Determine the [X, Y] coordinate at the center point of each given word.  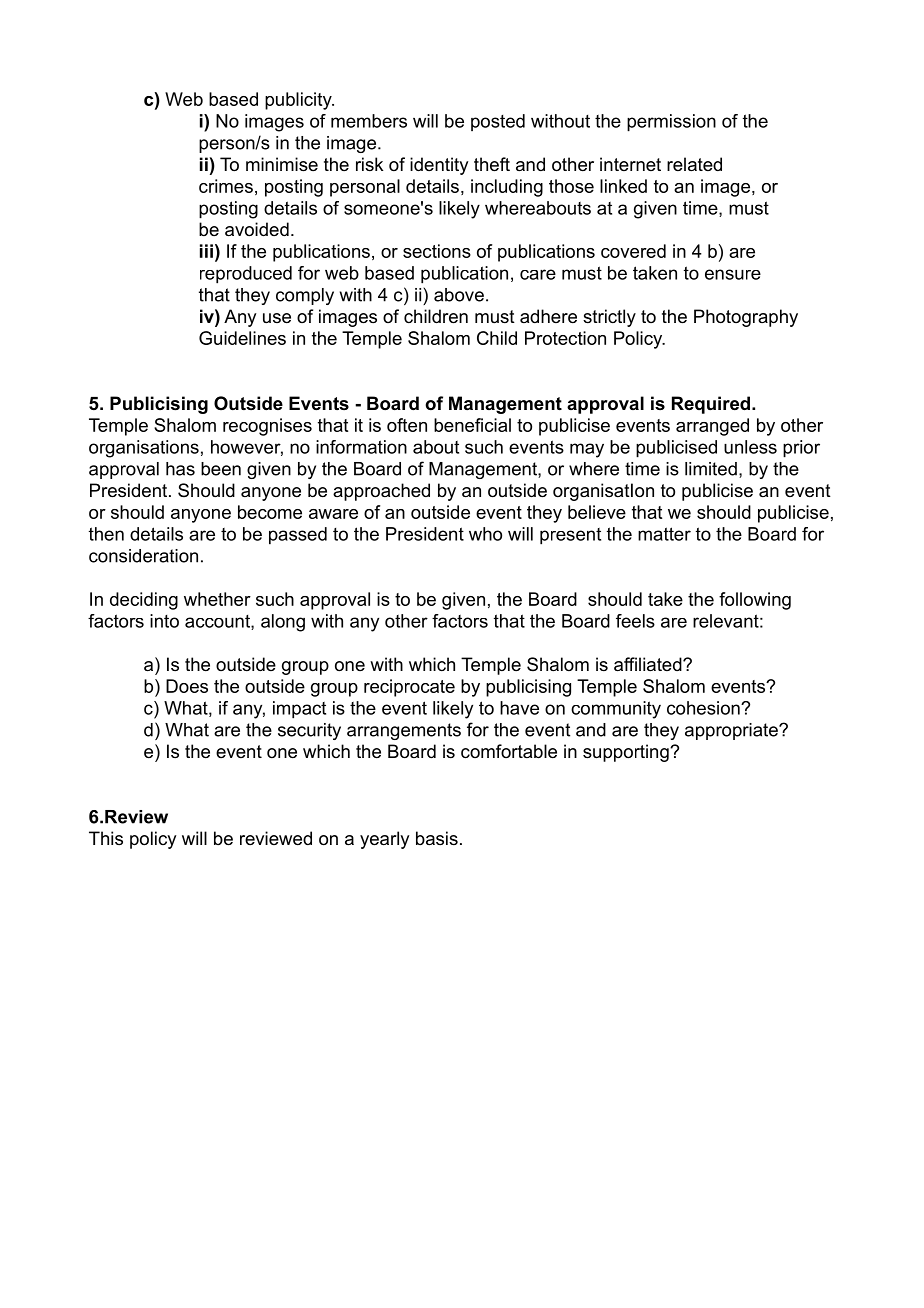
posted [498, 122]
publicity [299, 101]
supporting [627, 753]
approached [381, 492]
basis [437, 838]
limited [711, 469]
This [106, 838]
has [180, 469]
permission [671, 123]
